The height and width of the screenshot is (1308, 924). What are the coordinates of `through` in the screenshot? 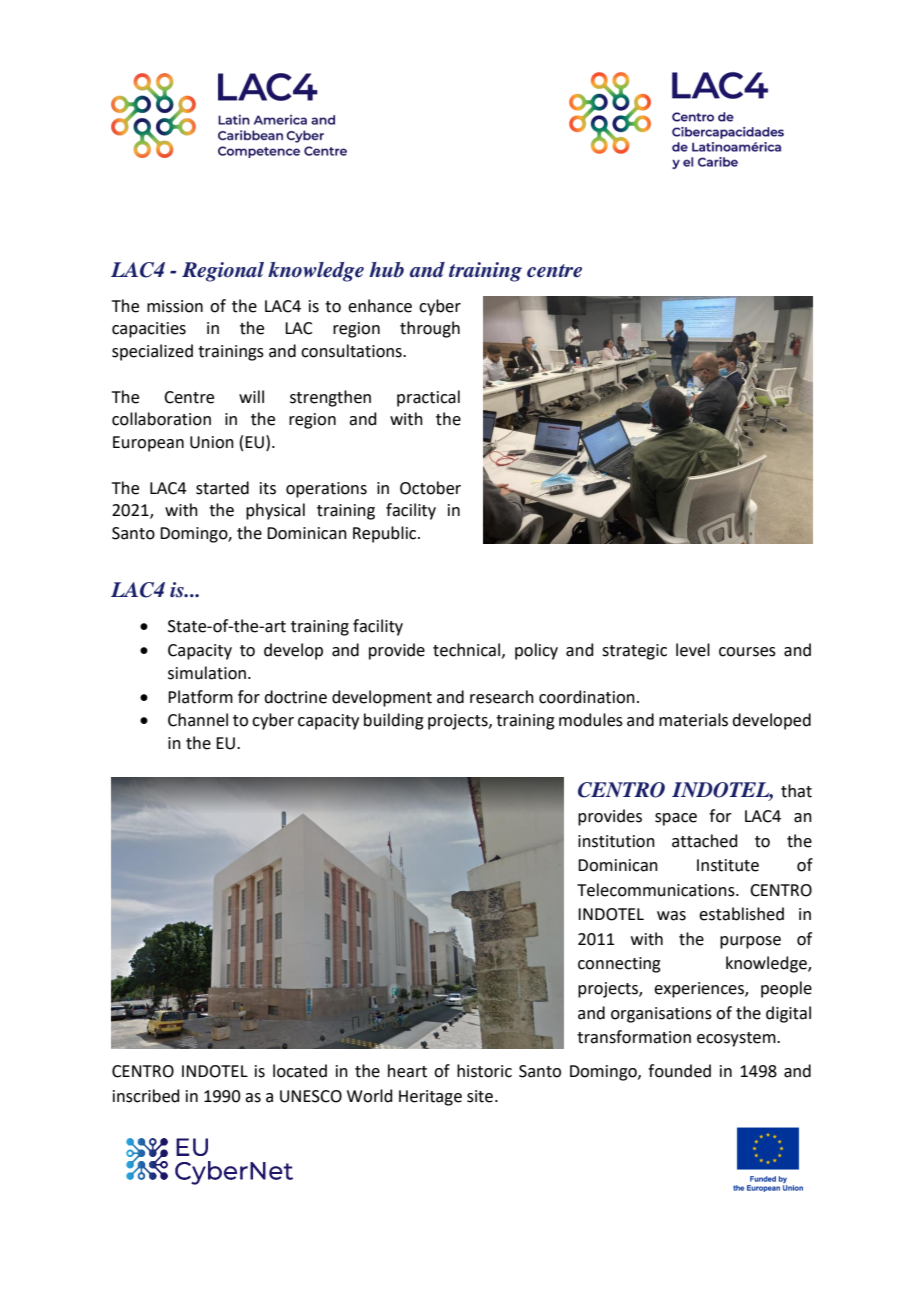 It's located at (430, 329).
